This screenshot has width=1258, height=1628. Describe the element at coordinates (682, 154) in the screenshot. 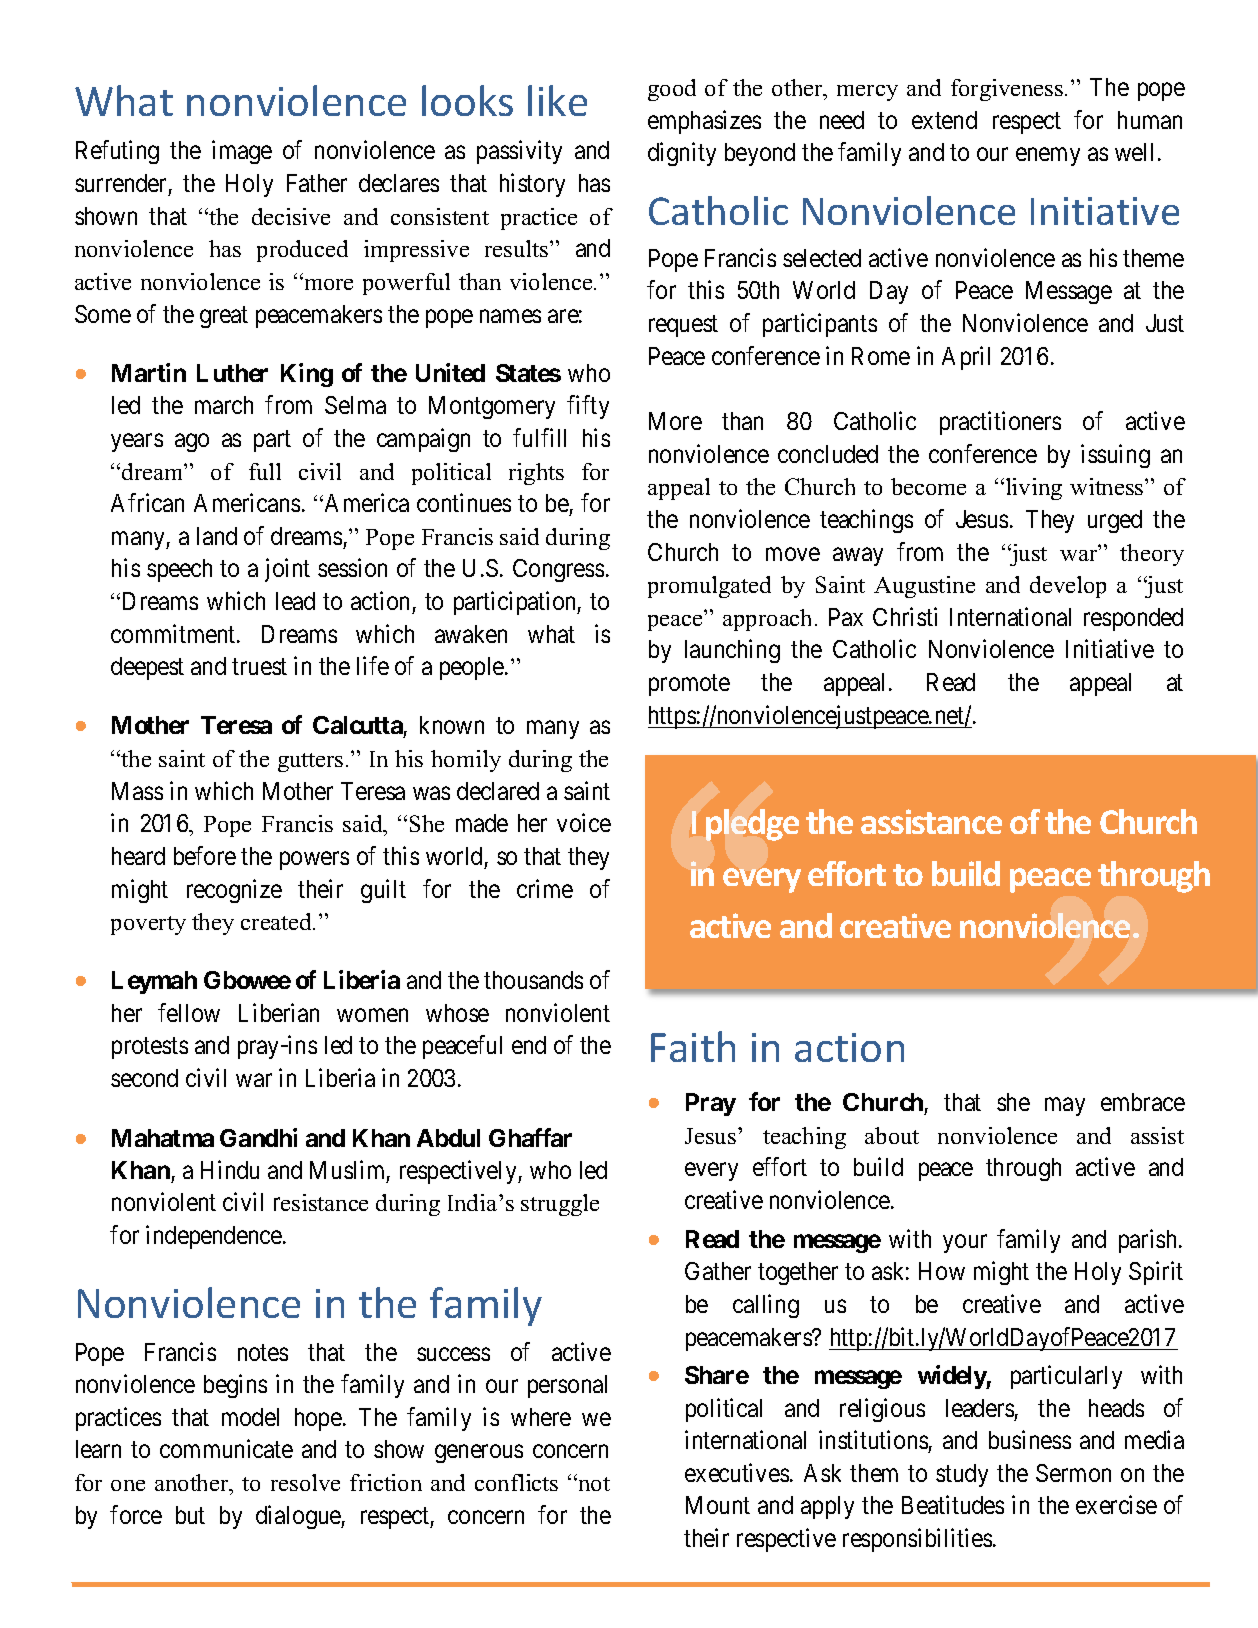

I see `dignity` at that location.
